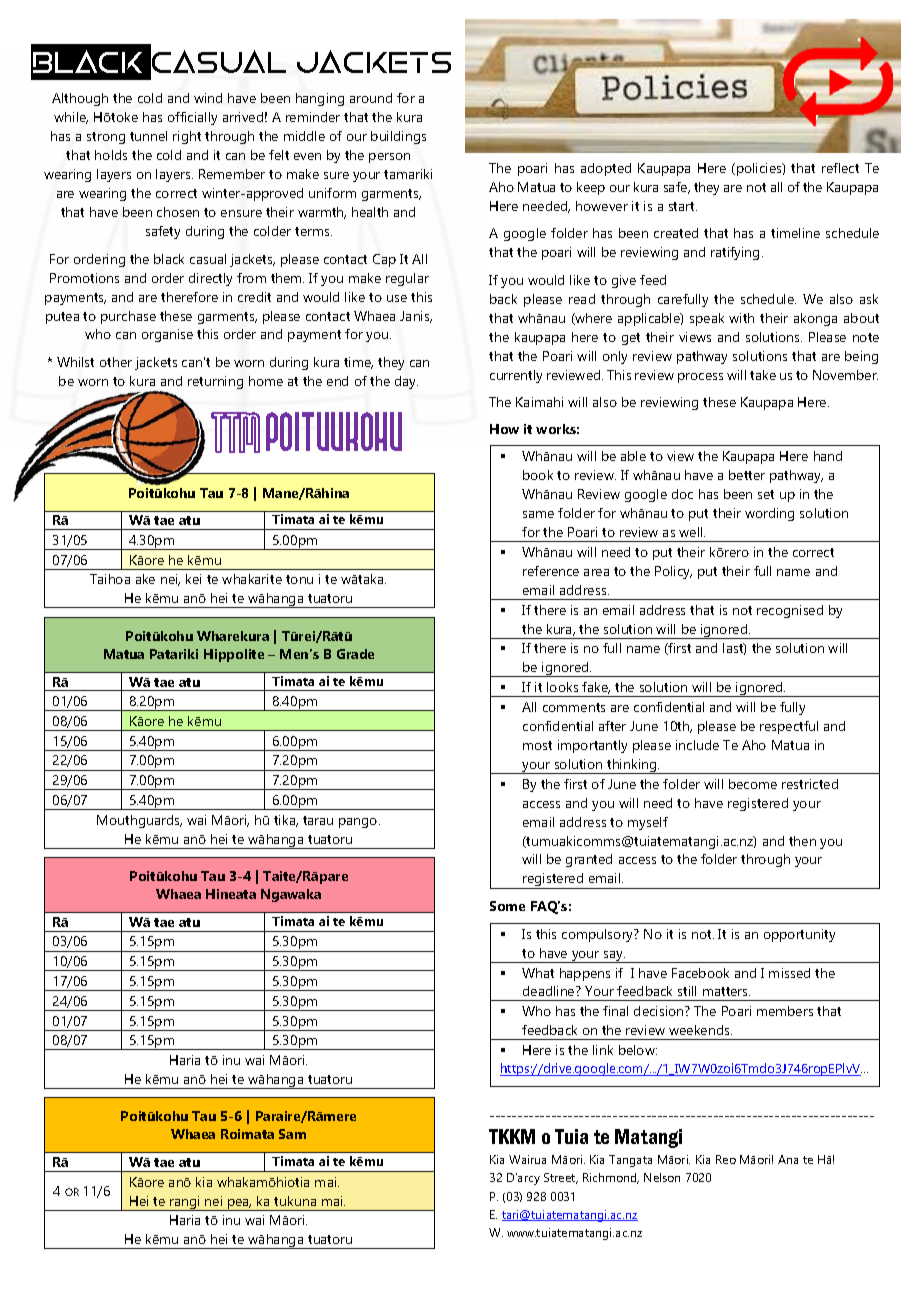 The height and width of the screenshot is (1308, 924). I want to click on opportunity, so click(799, 935).
